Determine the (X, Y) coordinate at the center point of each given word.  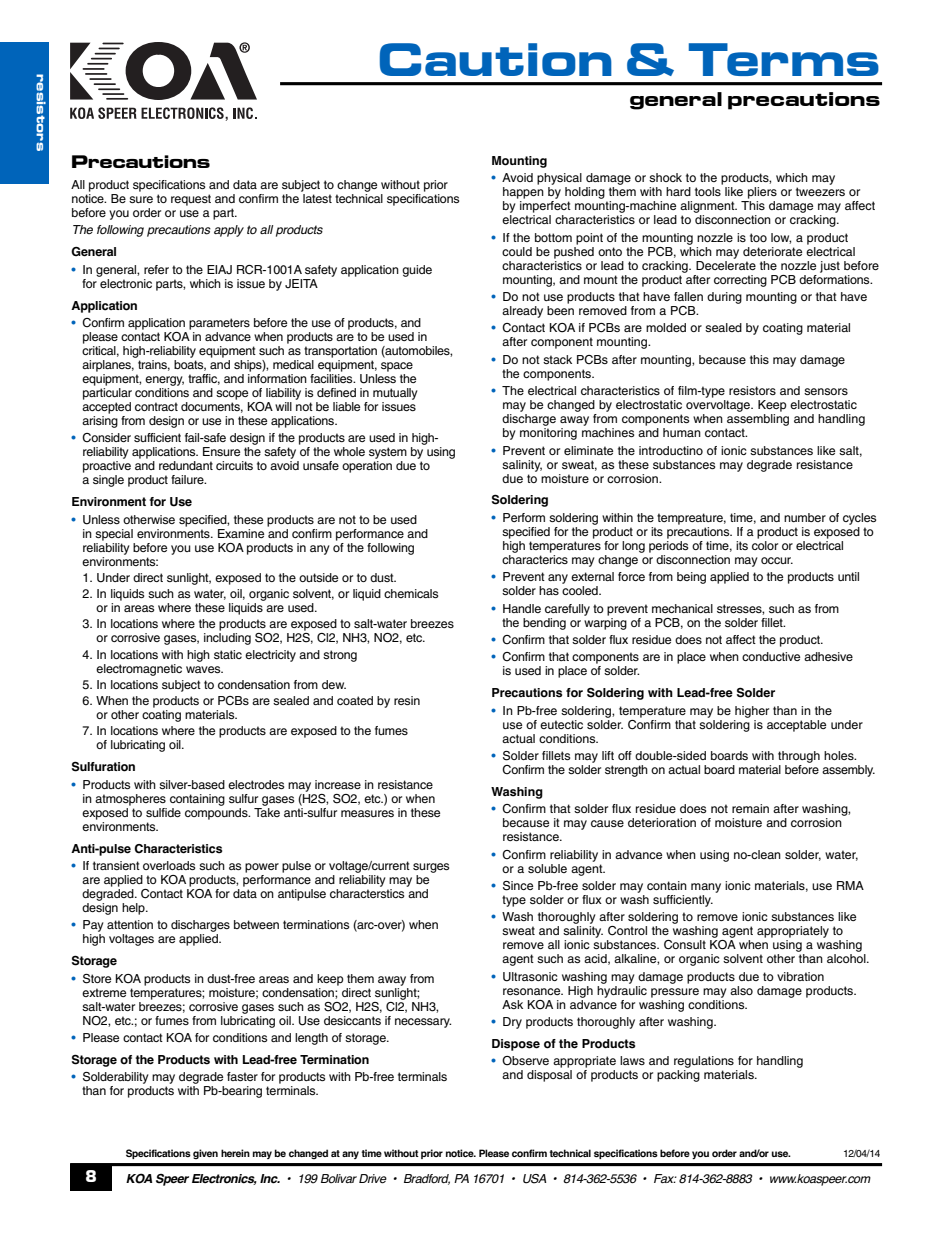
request (191, 200)
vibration (800, 976)
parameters (219, 324)
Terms (784, 59)
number (805, 517)
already (522, 312)
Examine (241, 533)
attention (130, 924)
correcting (740, 281)
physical (559, 179)
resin (407, 700)
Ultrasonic (530, 977)
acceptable (796, 726)
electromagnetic (139, 670)
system (388, 453)
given (205, 1154)
